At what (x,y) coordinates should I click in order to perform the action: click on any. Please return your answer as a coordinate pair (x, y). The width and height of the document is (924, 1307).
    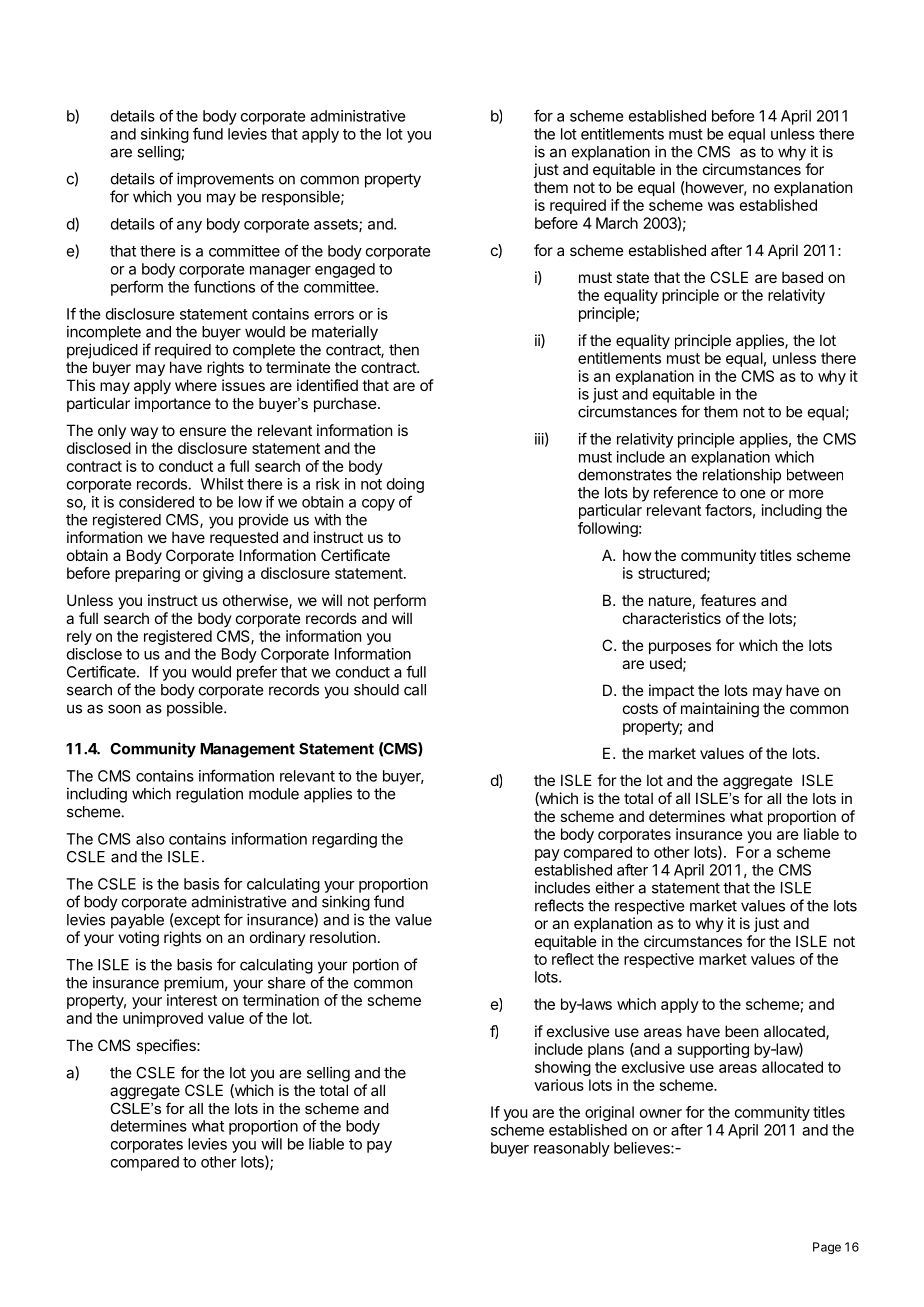
    Looking at the image, I should click on (189, 227).
